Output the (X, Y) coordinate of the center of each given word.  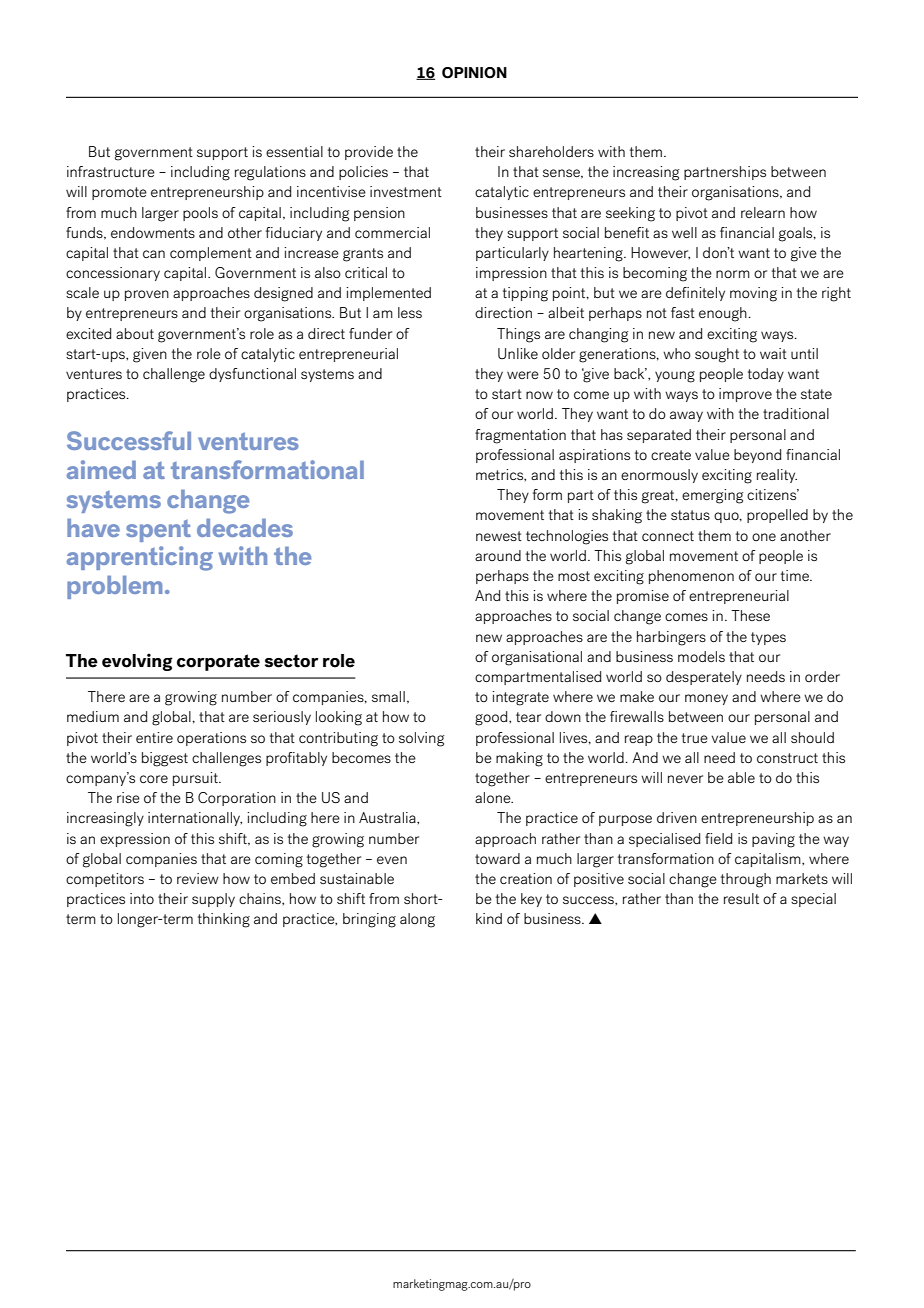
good (492, 718)
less (410, 312)
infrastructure (111, 171)
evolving (137, 662)
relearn (763, 212)
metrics (501, 475)
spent (158, 531)
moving (753, 294)
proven (147, 295)
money (706, 699)
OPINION (474, 73)
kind (489, 918)
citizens (773, 494)
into (142, 898)
